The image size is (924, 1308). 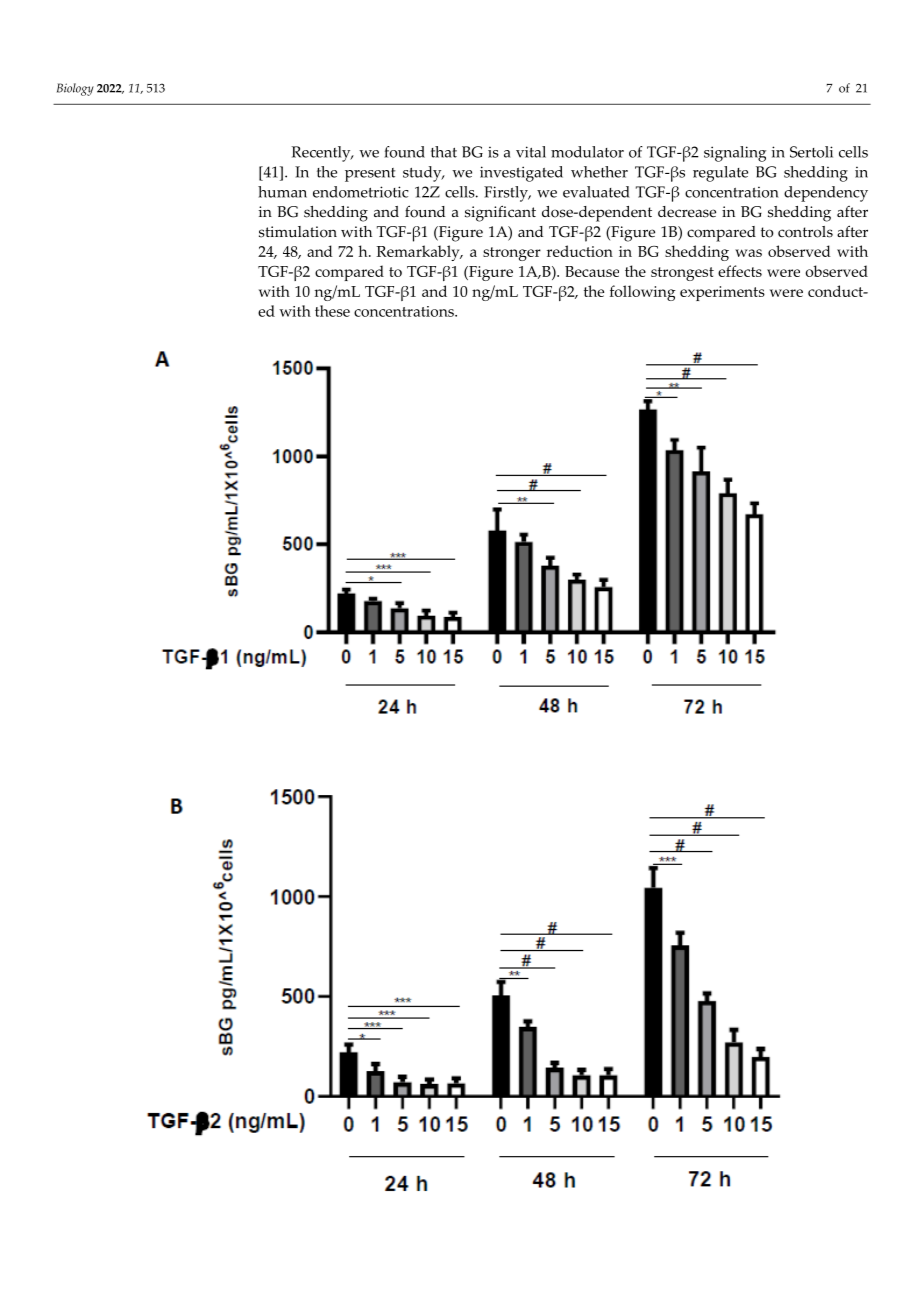 I want to click on these, so click(x=332, y=311).
